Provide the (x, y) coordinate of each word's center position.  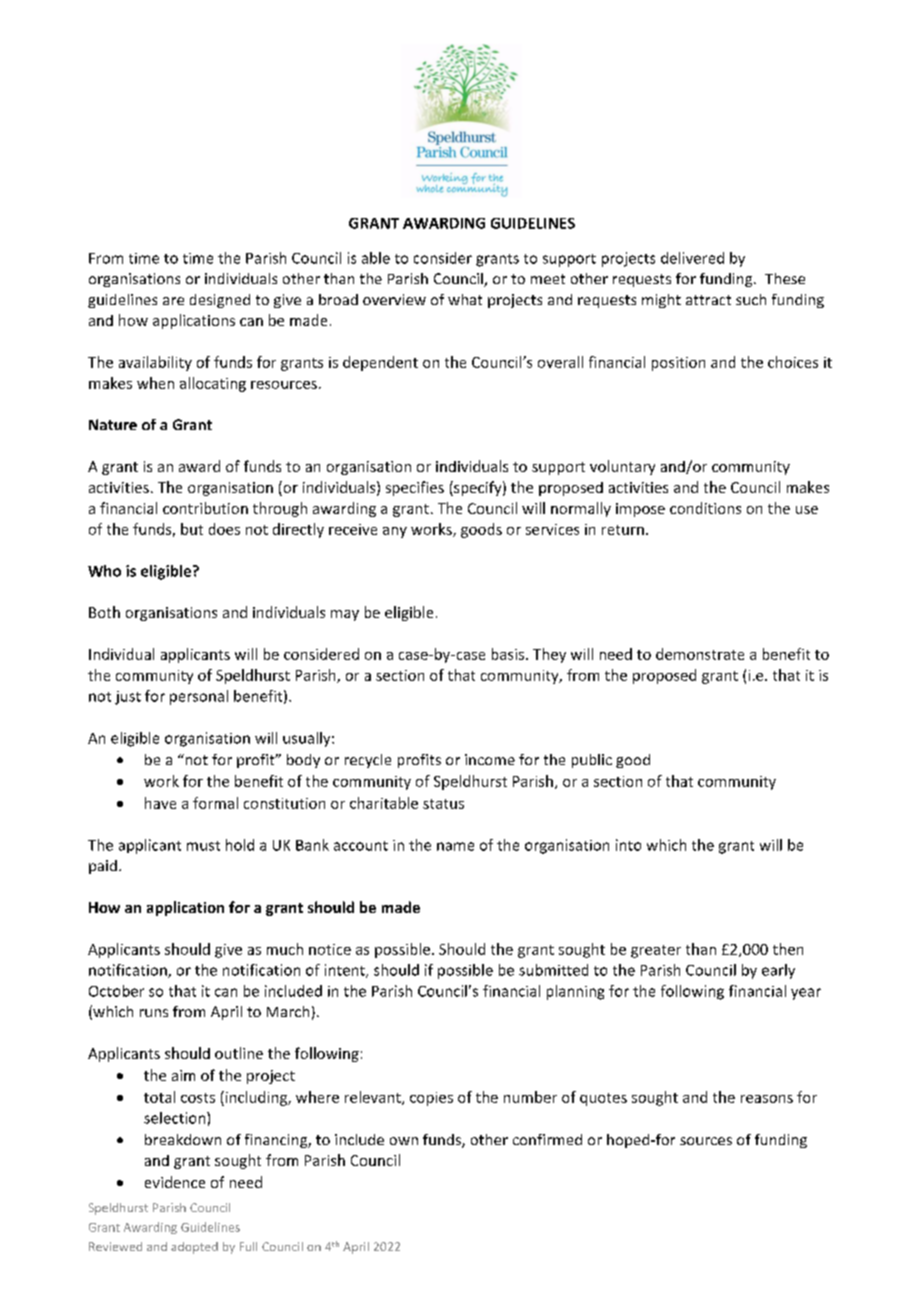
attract (708, 300)
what (465, 299)
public (592, 761)
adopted (194, 1248)
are (173, 301)
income (490, 759)
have (160, 803)
